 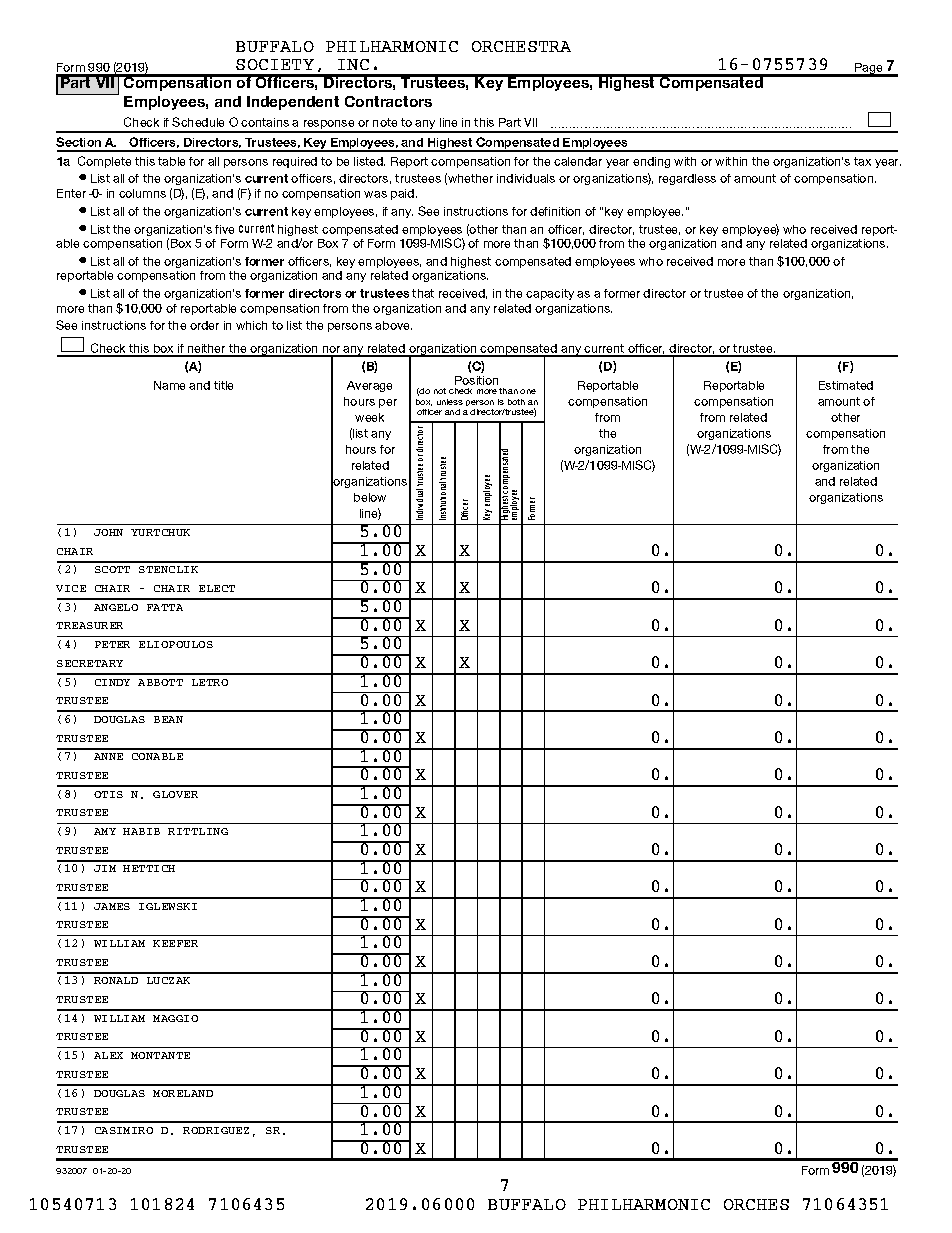 What do you see at coordinates (175, 943) in the page?
I see `KEEFER` at bounding box center [175, 943].
